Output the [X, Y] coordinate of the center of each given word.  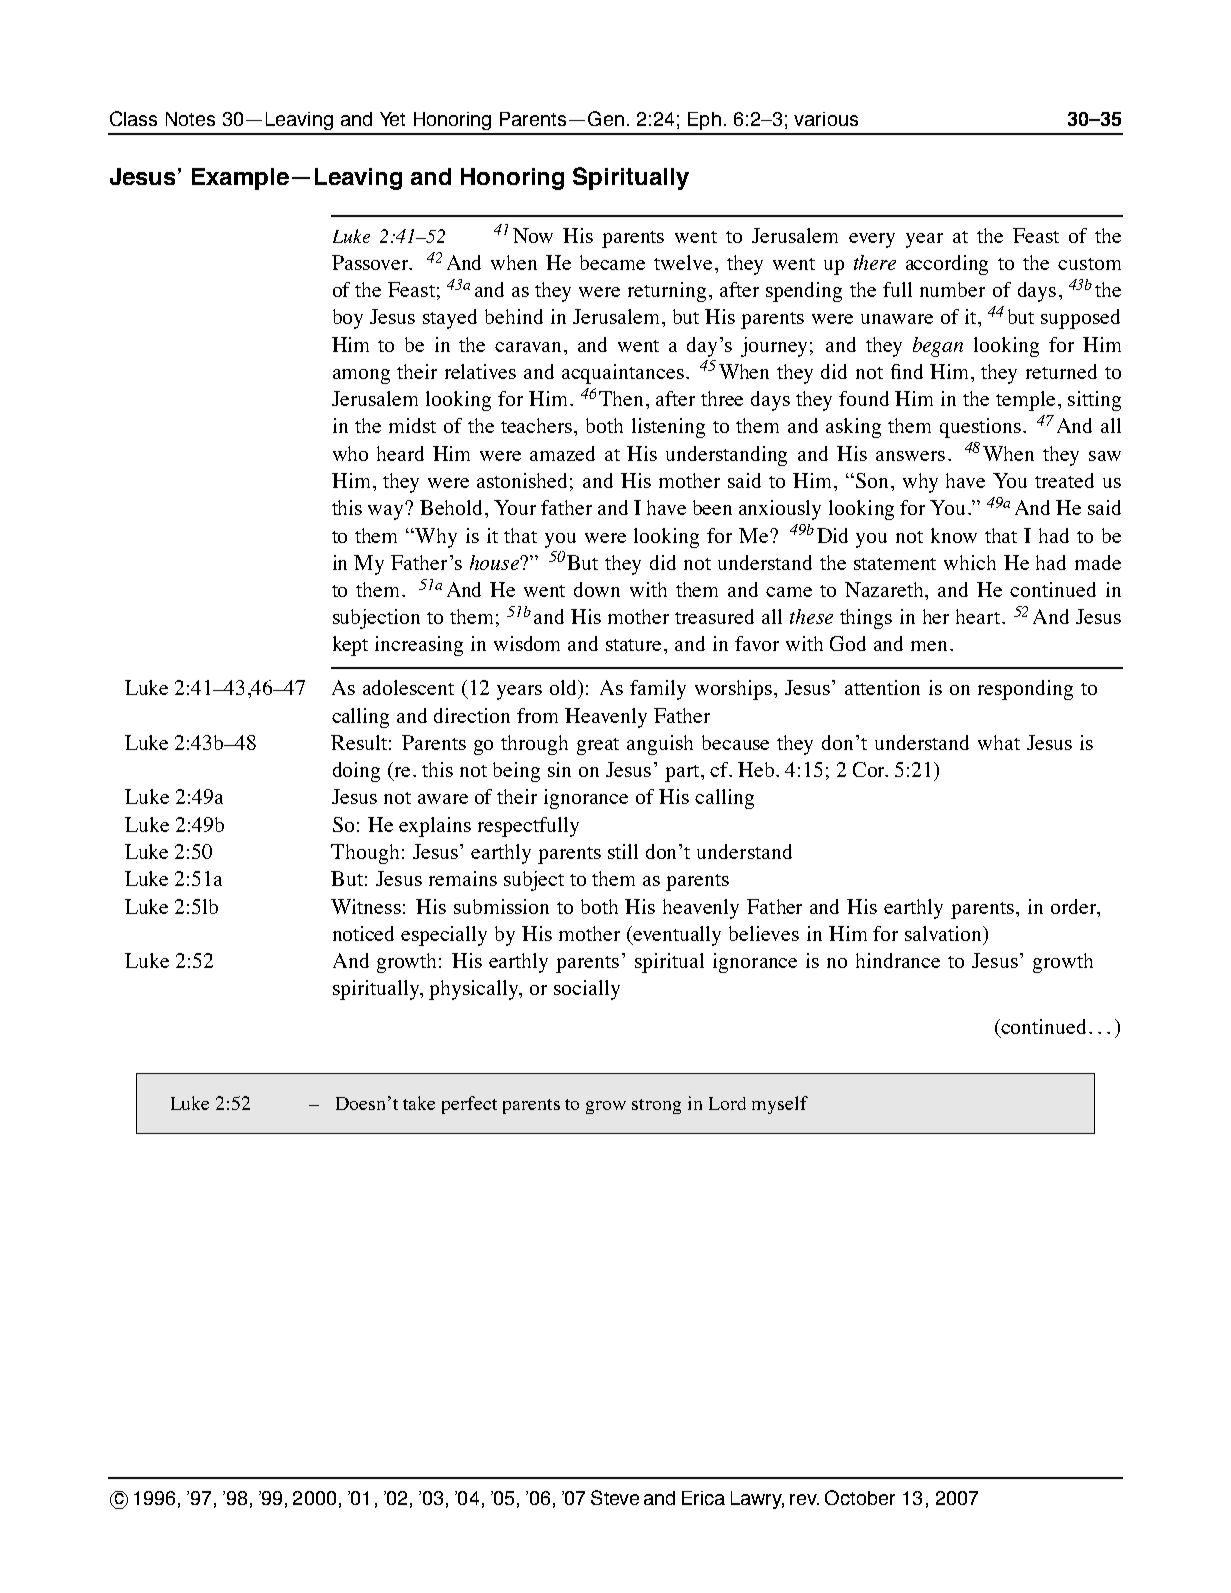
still [623, 851]
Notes [190, 119]
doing [356, 772]
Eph [704, 121]
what [999, 742]
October [860, 1497]
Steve [615, 1497]
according [947, 265]
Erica [703, 1498]
